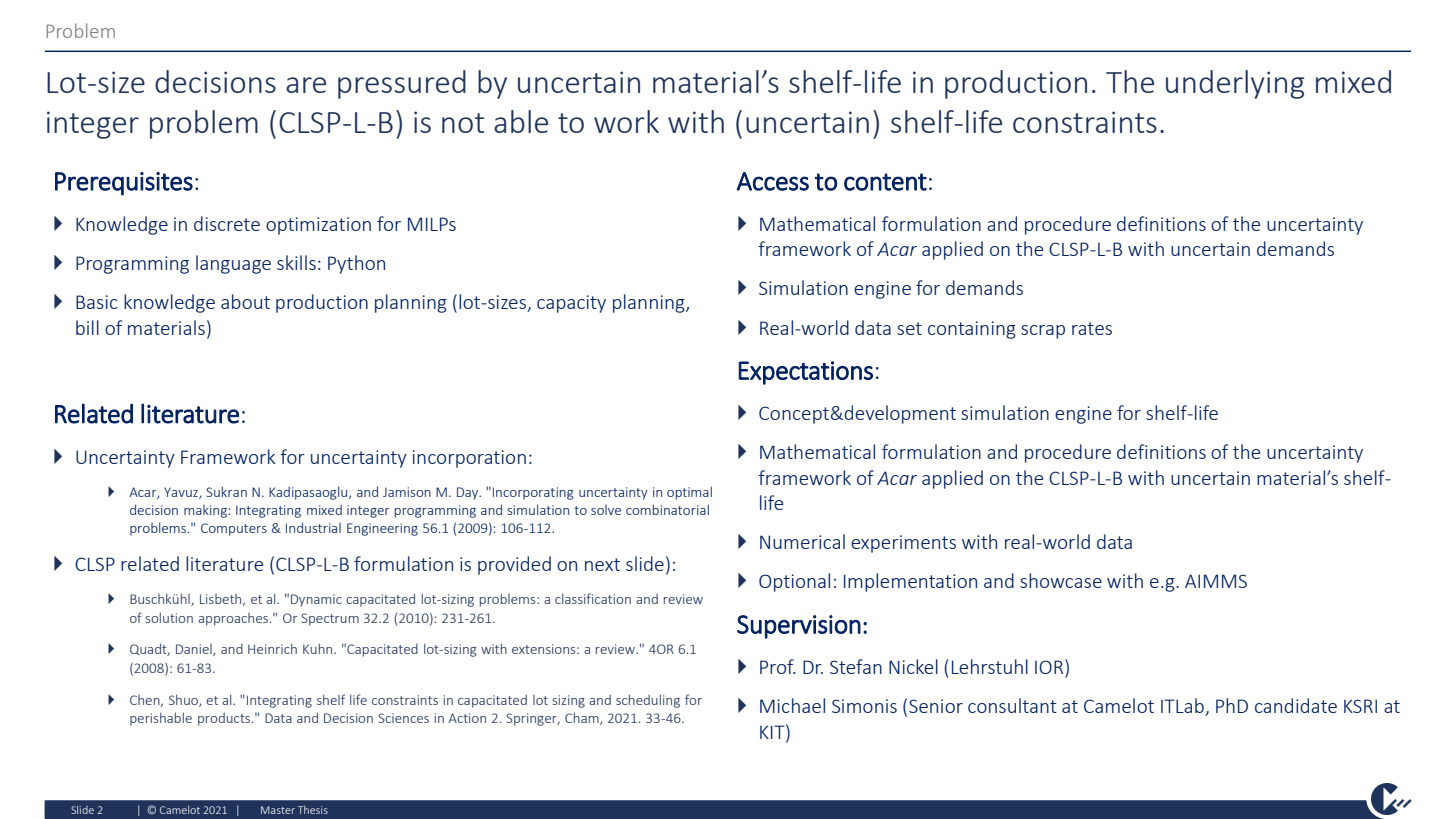  I want to click on scrap, so click(1043, 332).
